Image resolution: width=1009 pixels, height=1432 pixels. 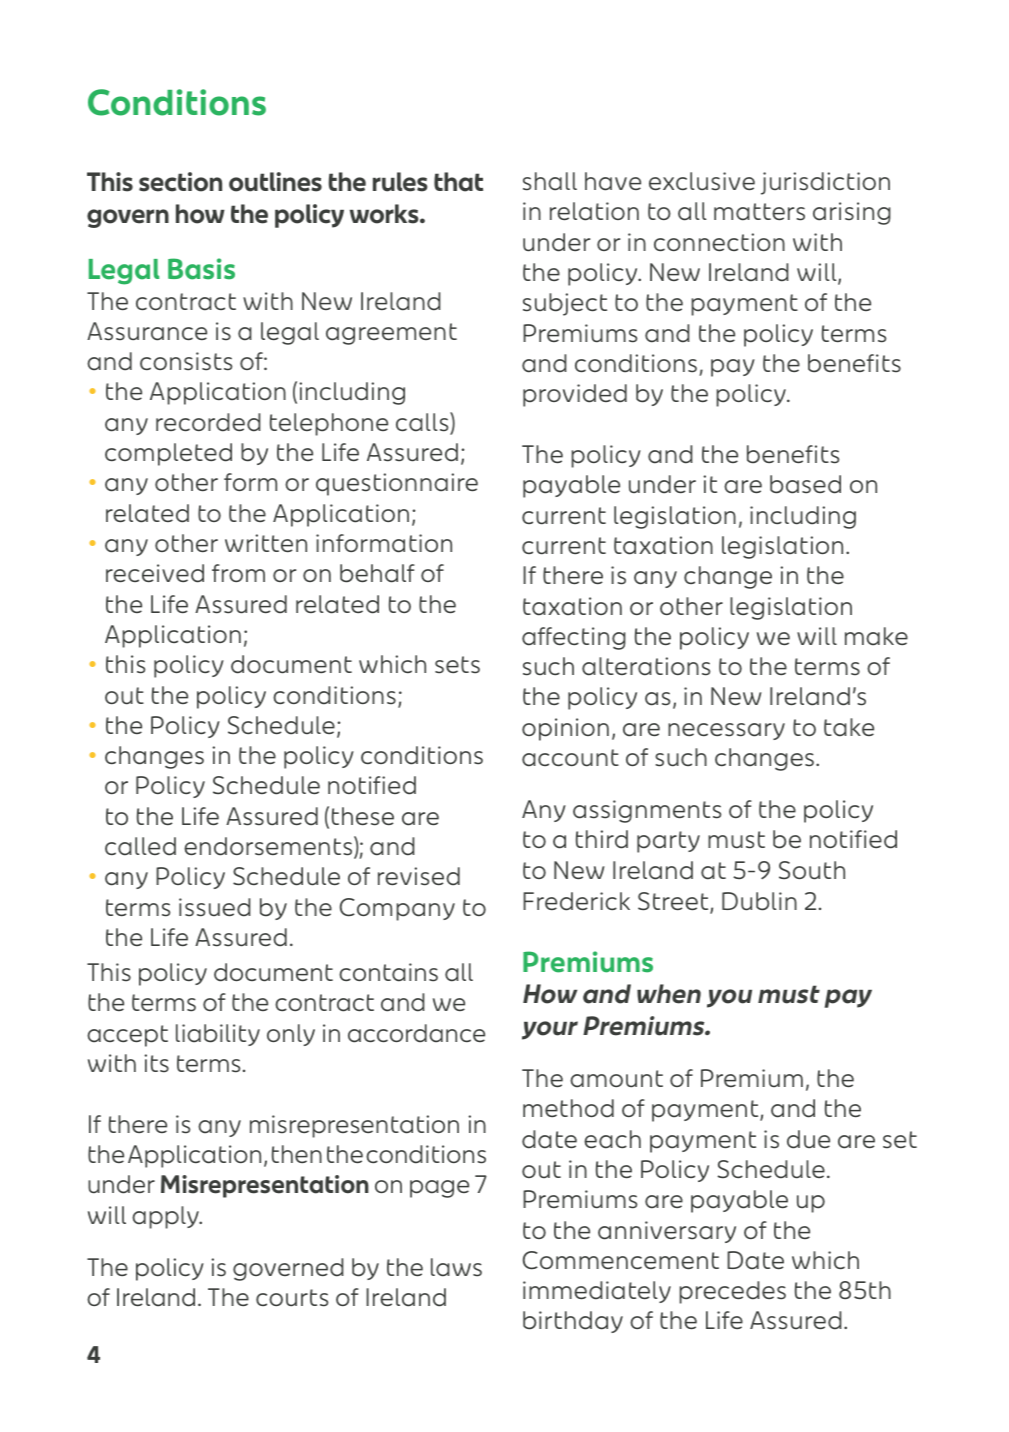 What do you see at coordinates (269, 847) in the screenshot?
I see `endorsements` at bounding box center [269, 847].
